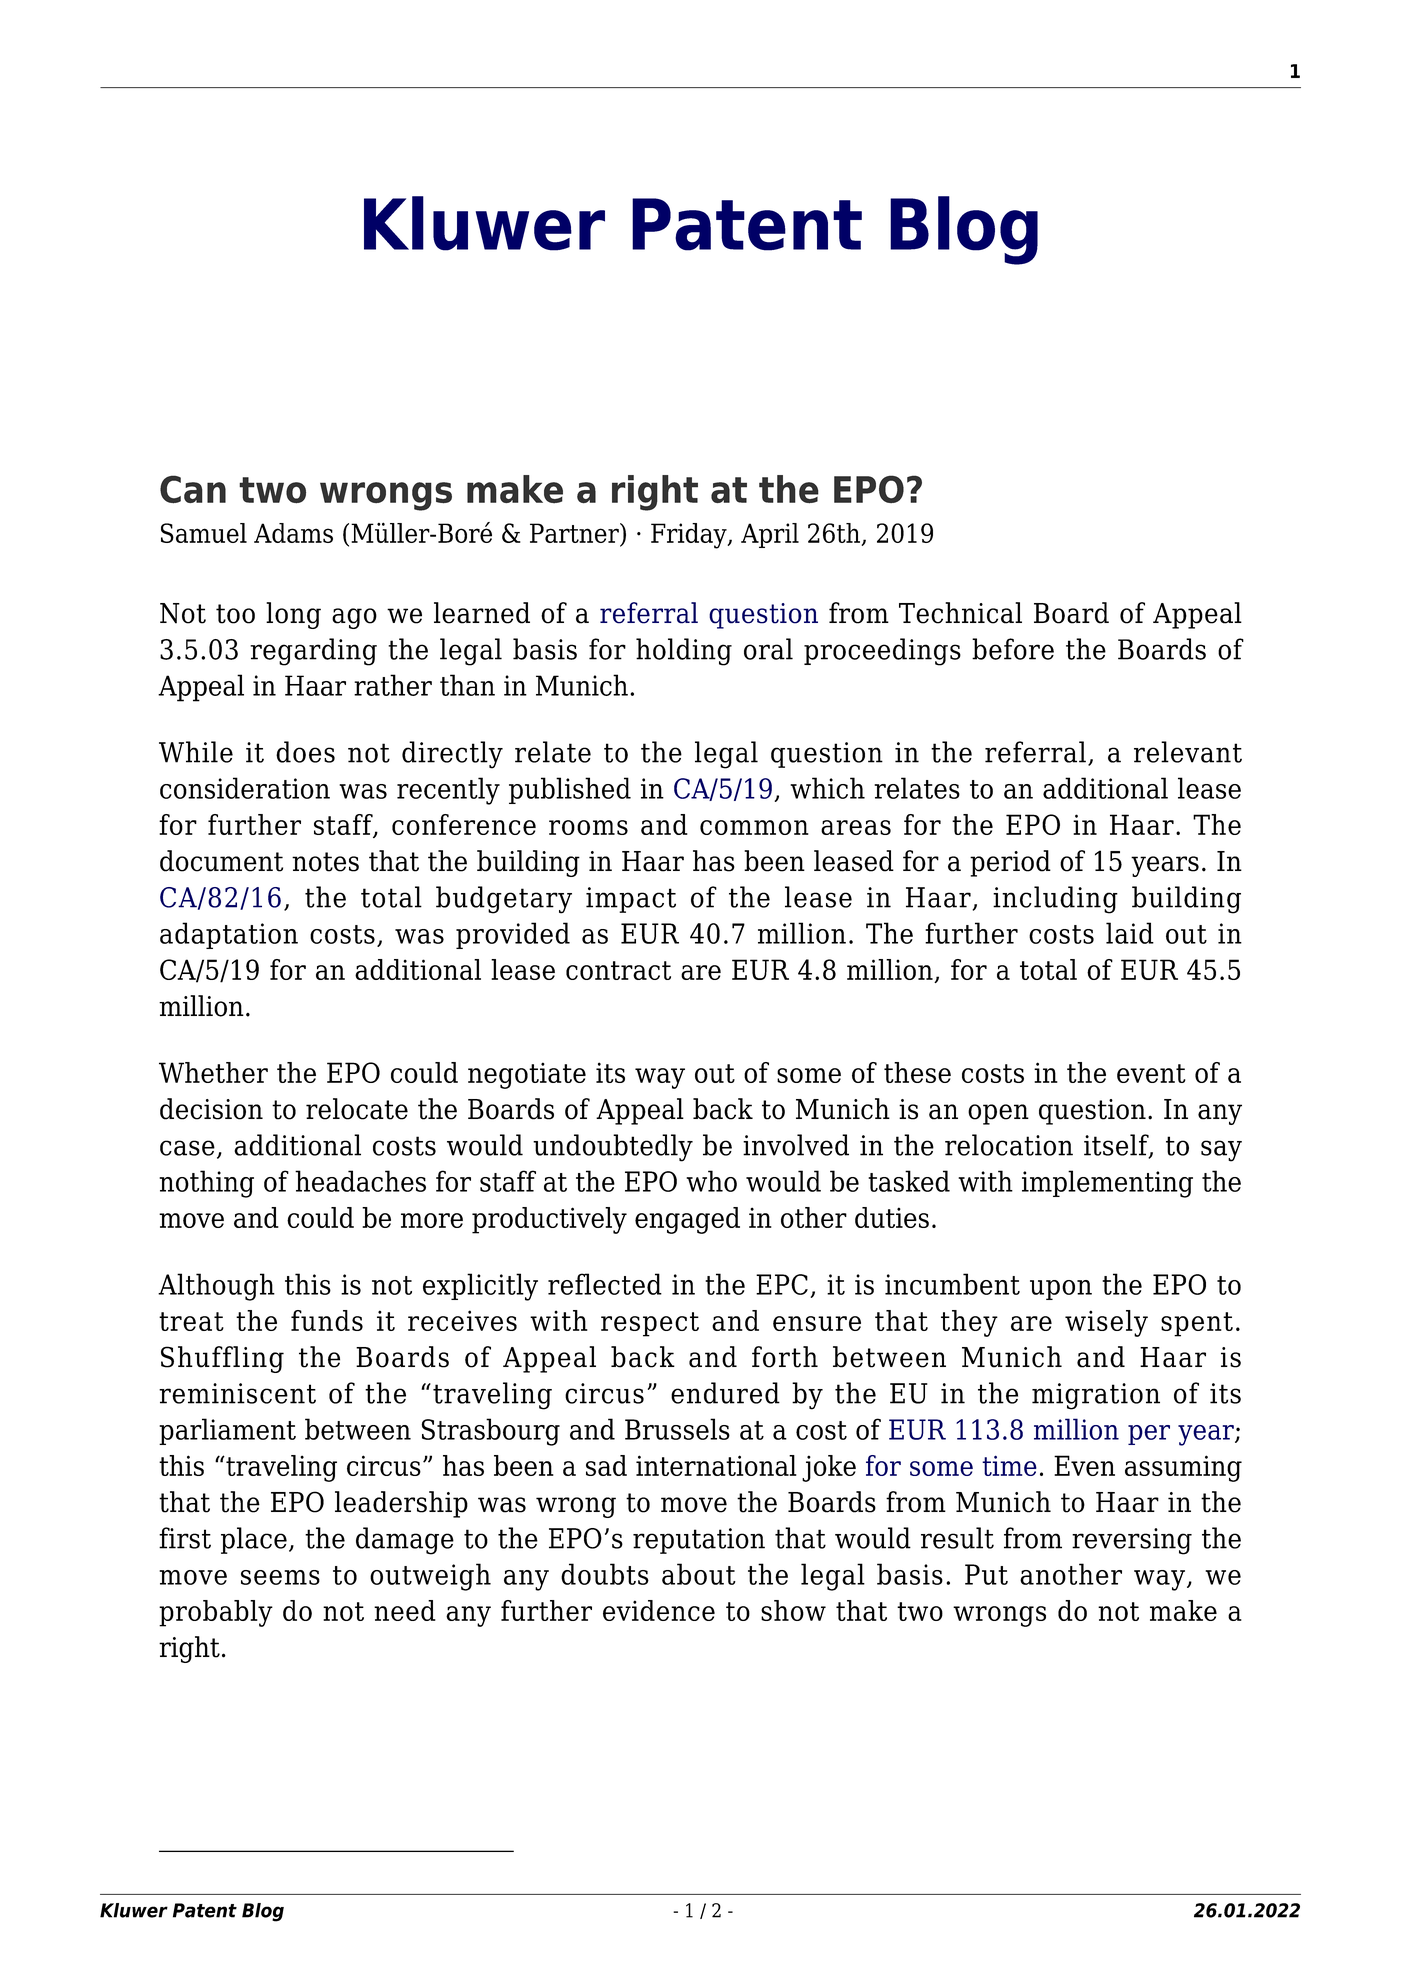 This page has width=1401, height=1982. Describe the element at coordinates (327, 1320) in the page. I see `funds` at that location.
